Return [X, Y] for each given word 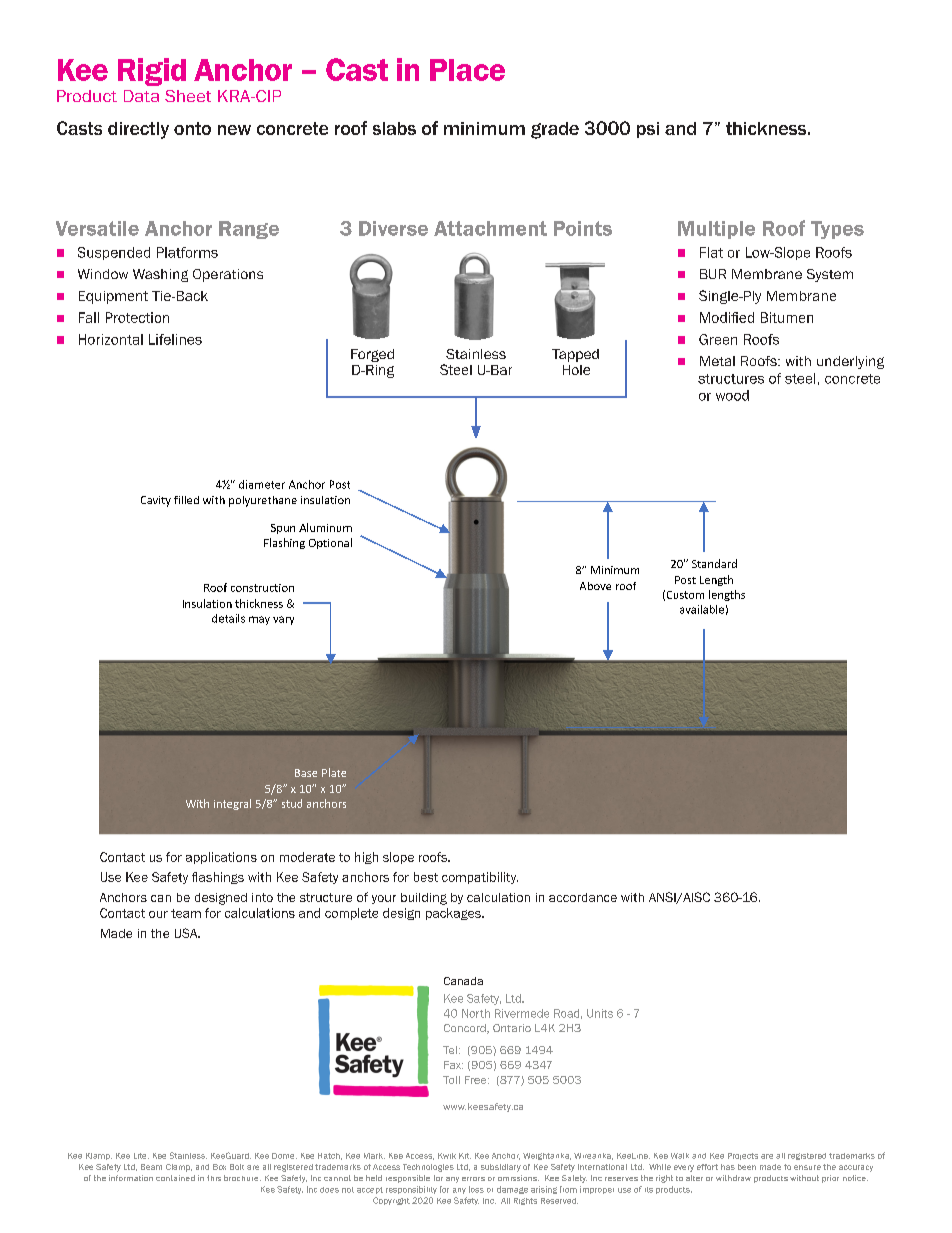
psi [648, 130]
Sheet [188, 96]
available [702, 609]
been [747, 1167]
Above [595, 586]
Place [467, 70]
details [228, 618]
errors [473, 1179]
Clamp [179, 1168]
